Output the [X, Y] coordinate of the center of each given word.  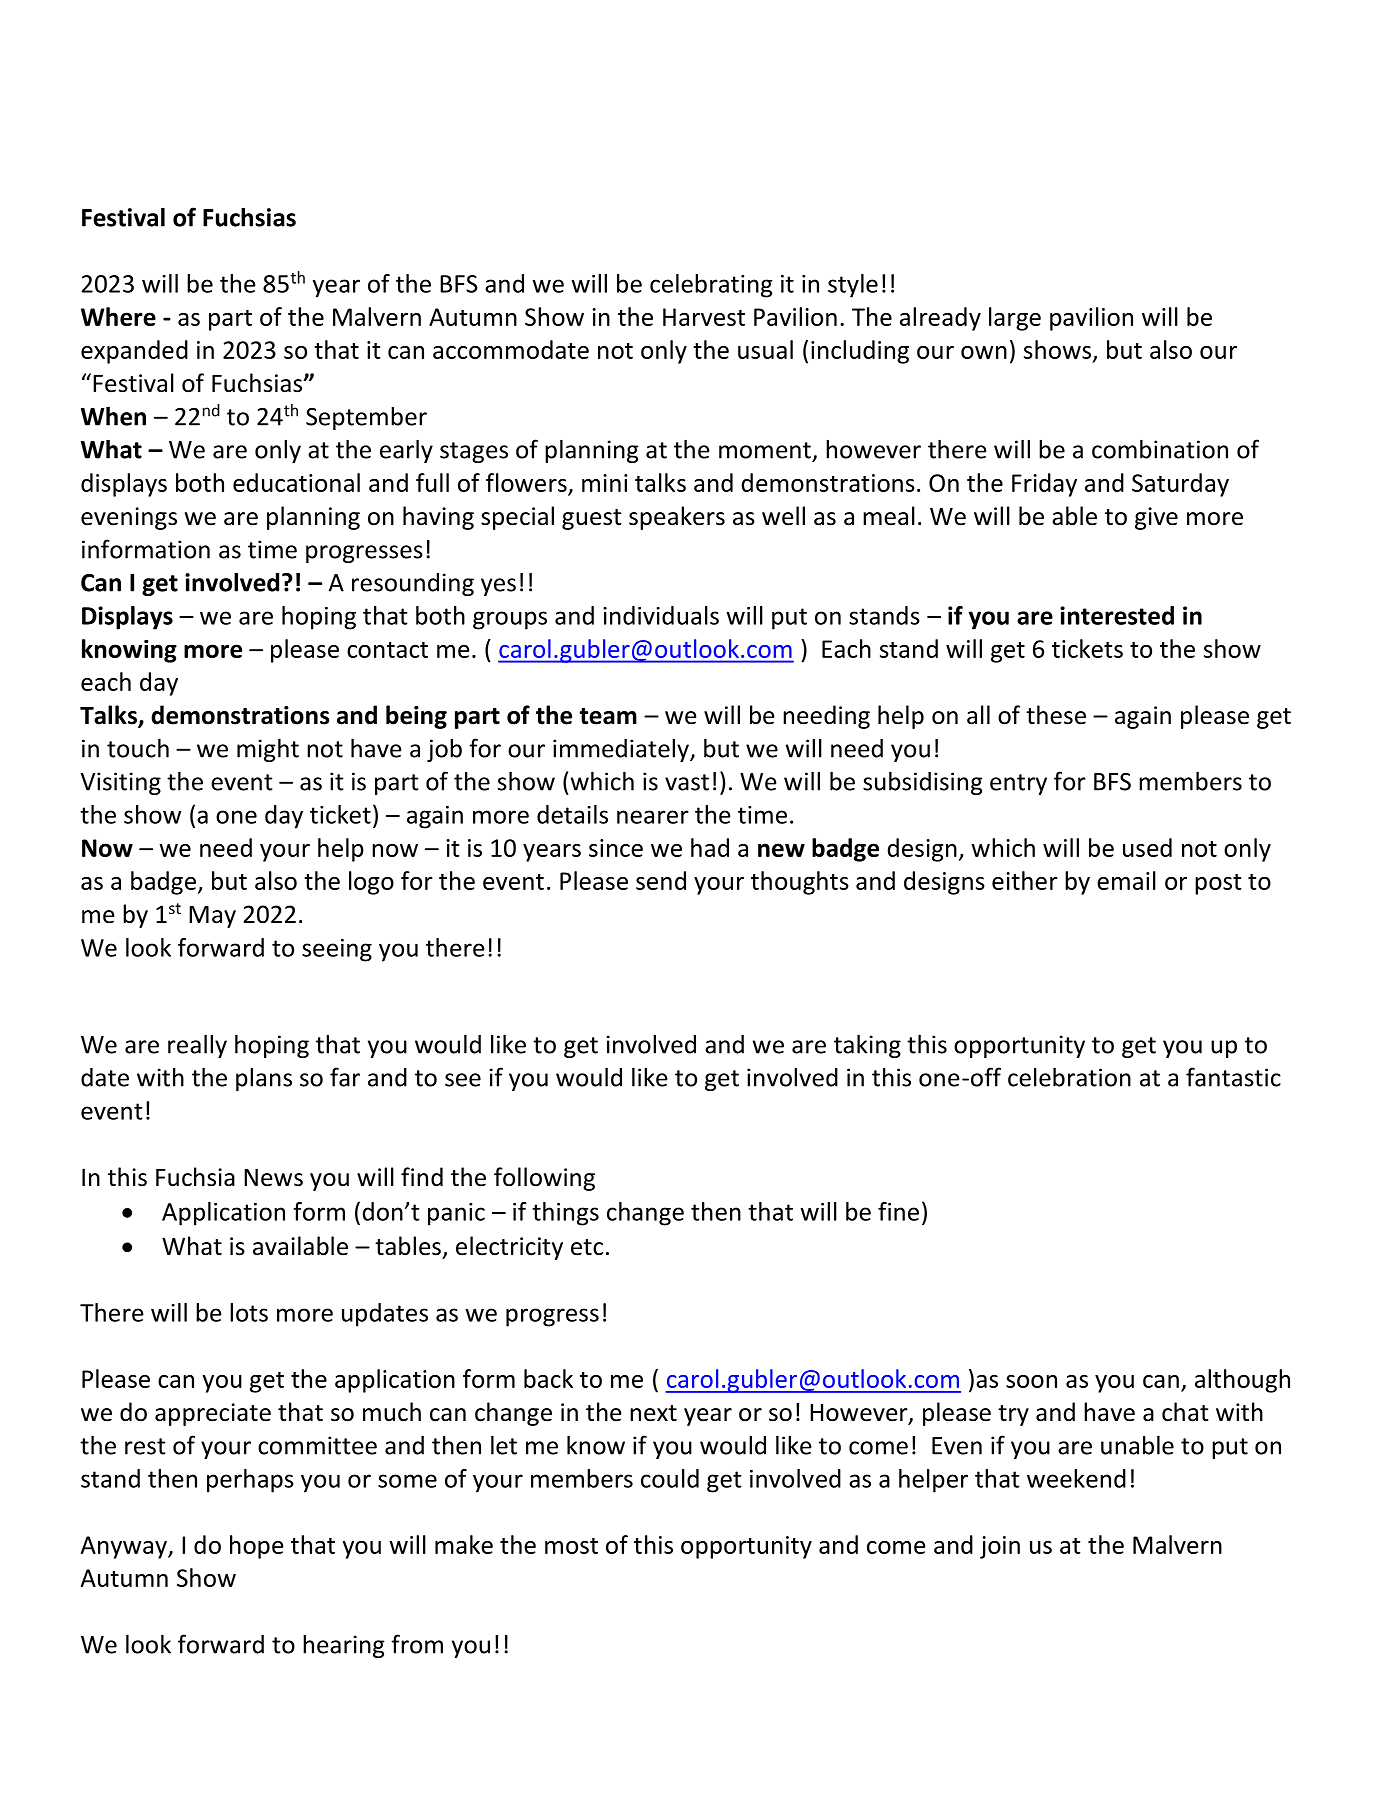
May [212, 917]
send [661, 880]
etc [587, 1247]
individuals [661, 615]
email [1126, 880]
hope [257, 1547]
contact [387, 650]
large [1015, 319]
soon [1031, 1381]
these [1056, 715]
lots [249, 1312]
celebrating [711, 286]
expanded [134, 352]
